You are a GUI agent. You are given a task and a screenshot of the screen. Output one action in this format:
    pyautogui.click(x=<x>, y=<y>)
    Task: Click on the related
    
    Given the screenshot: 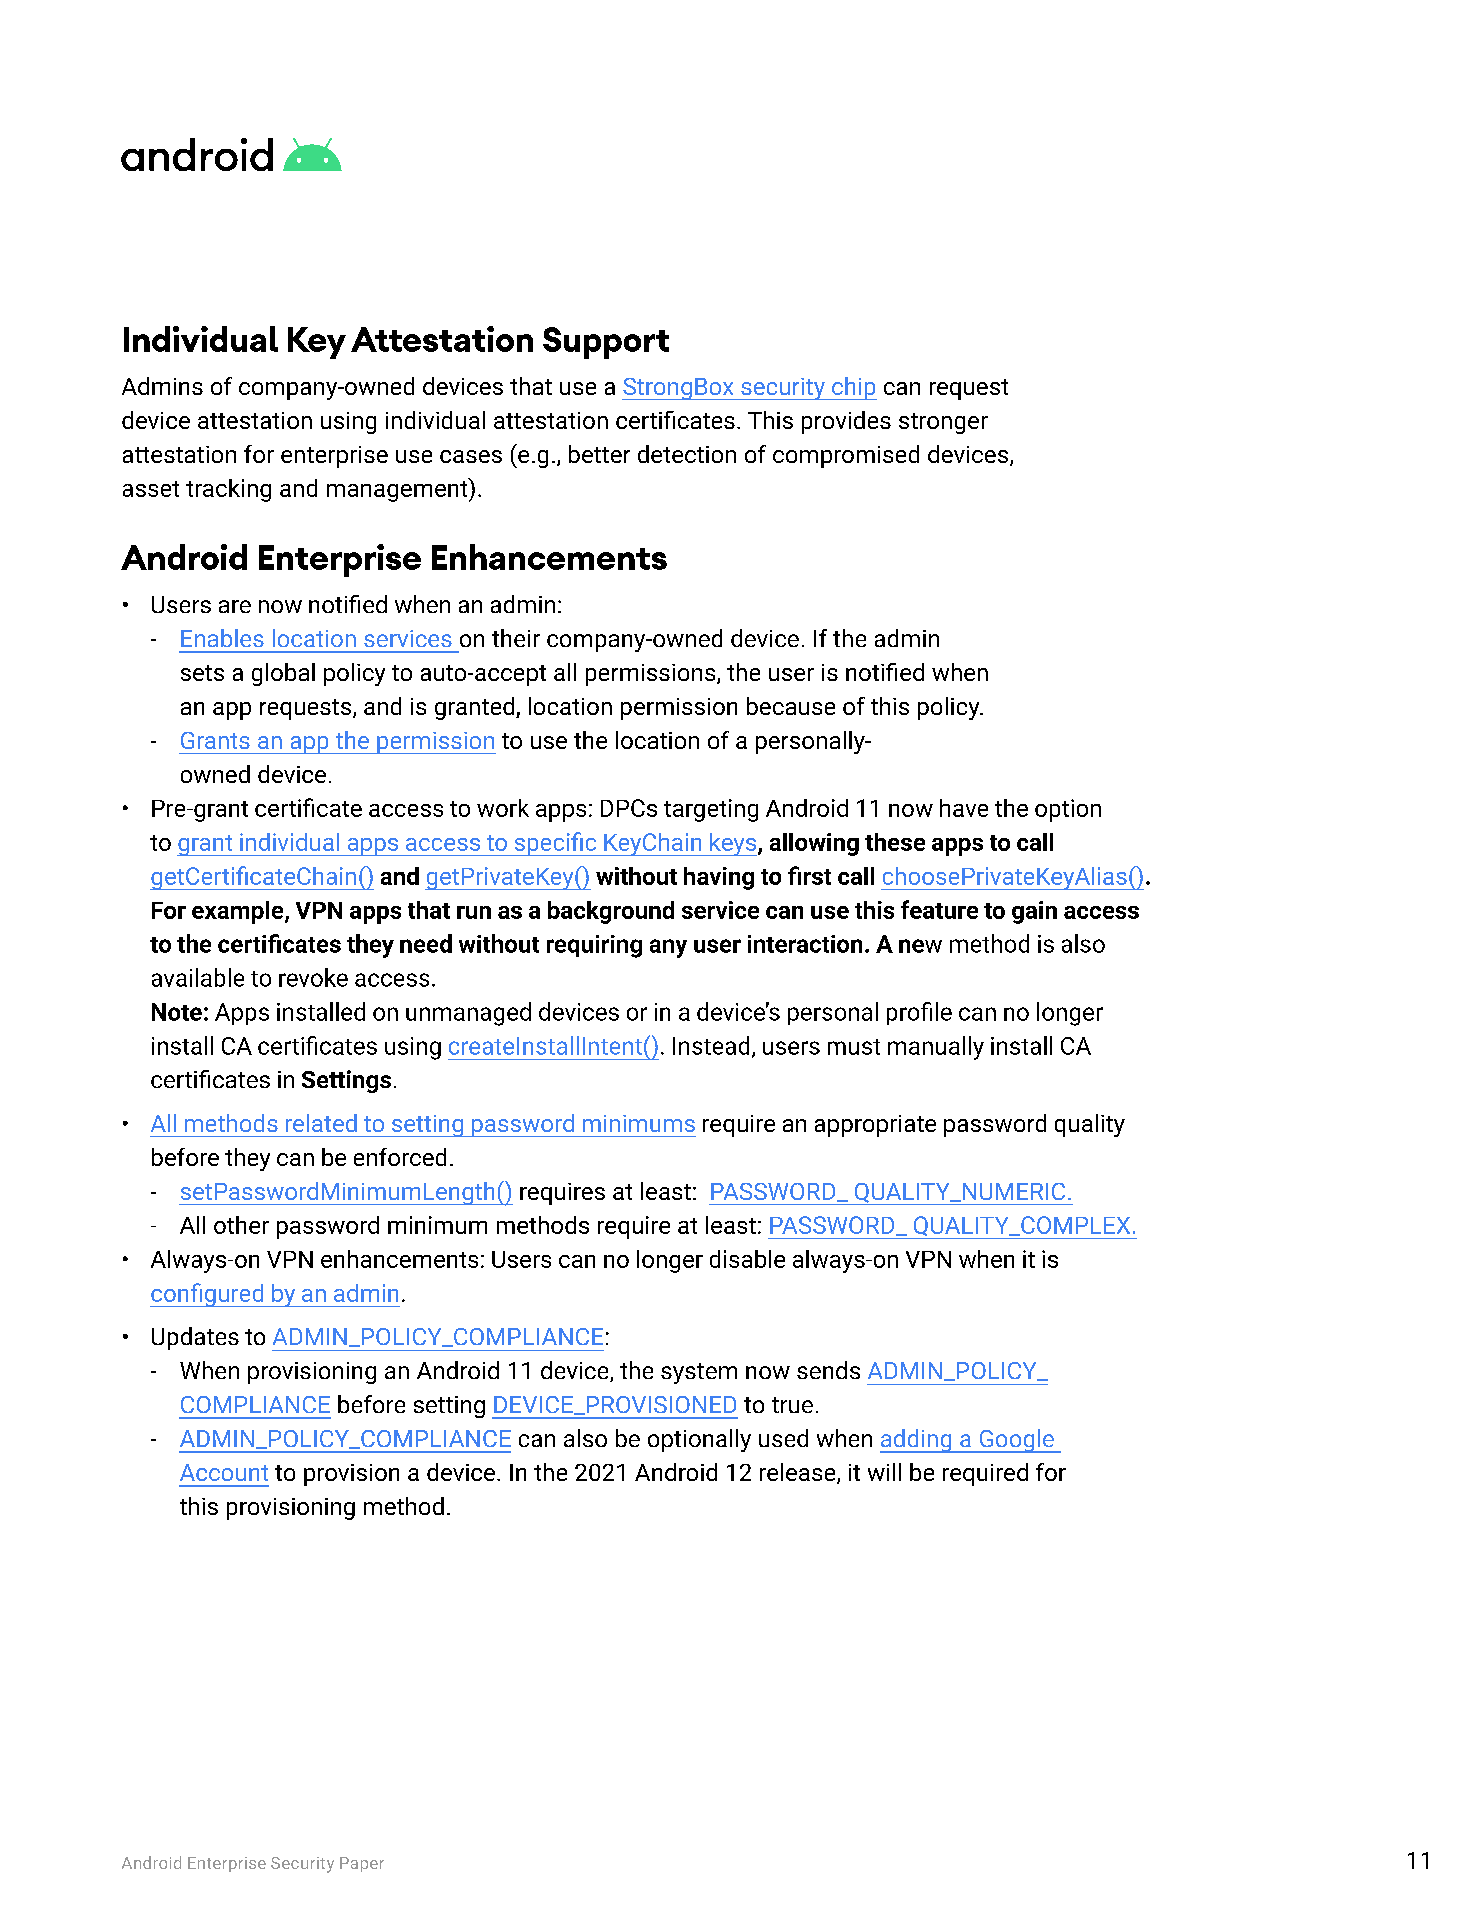 What is the action you would take?
    pyautogui.click(x=321, y=1123)
